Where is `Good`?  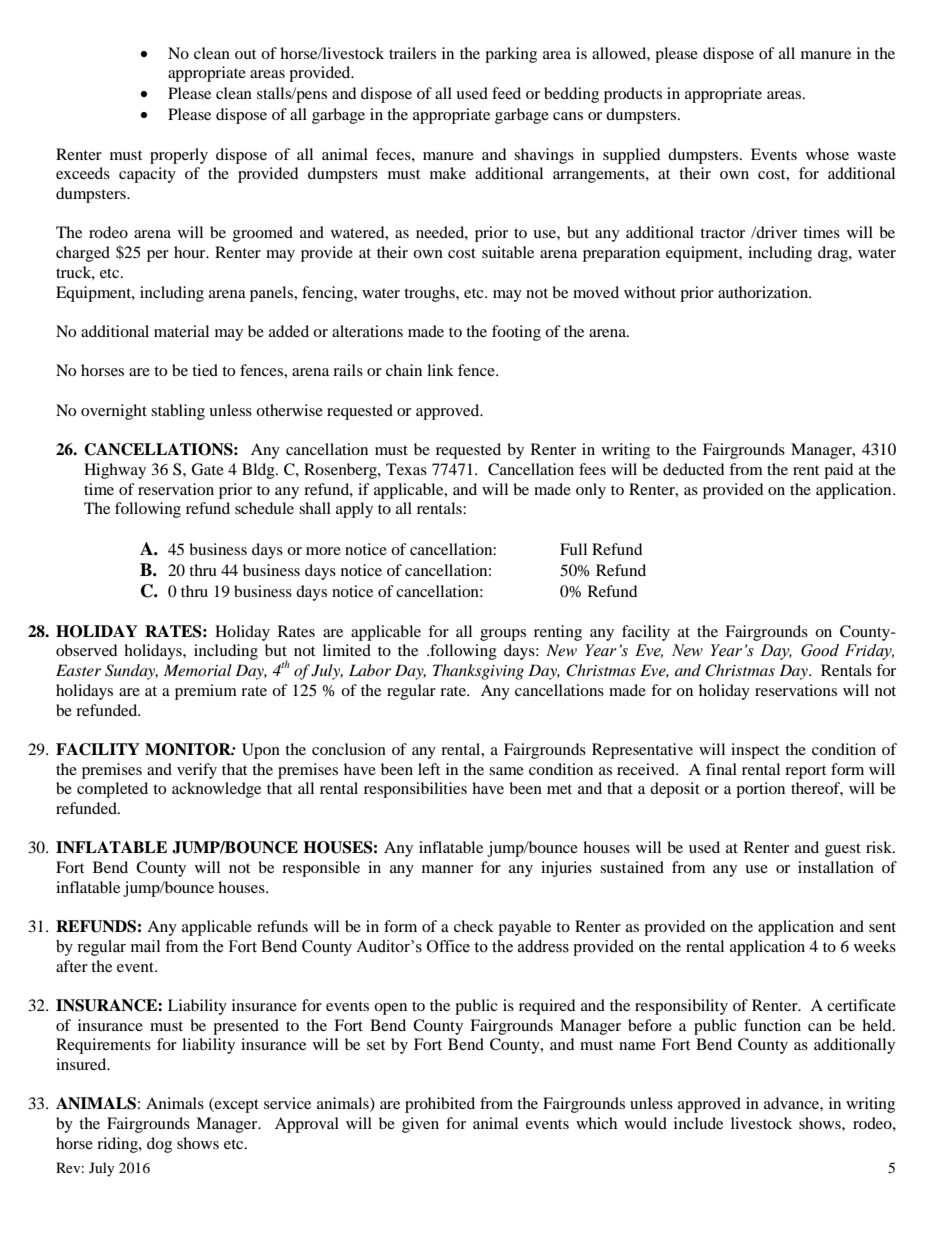
Good is located at coordinates (820, 650).
